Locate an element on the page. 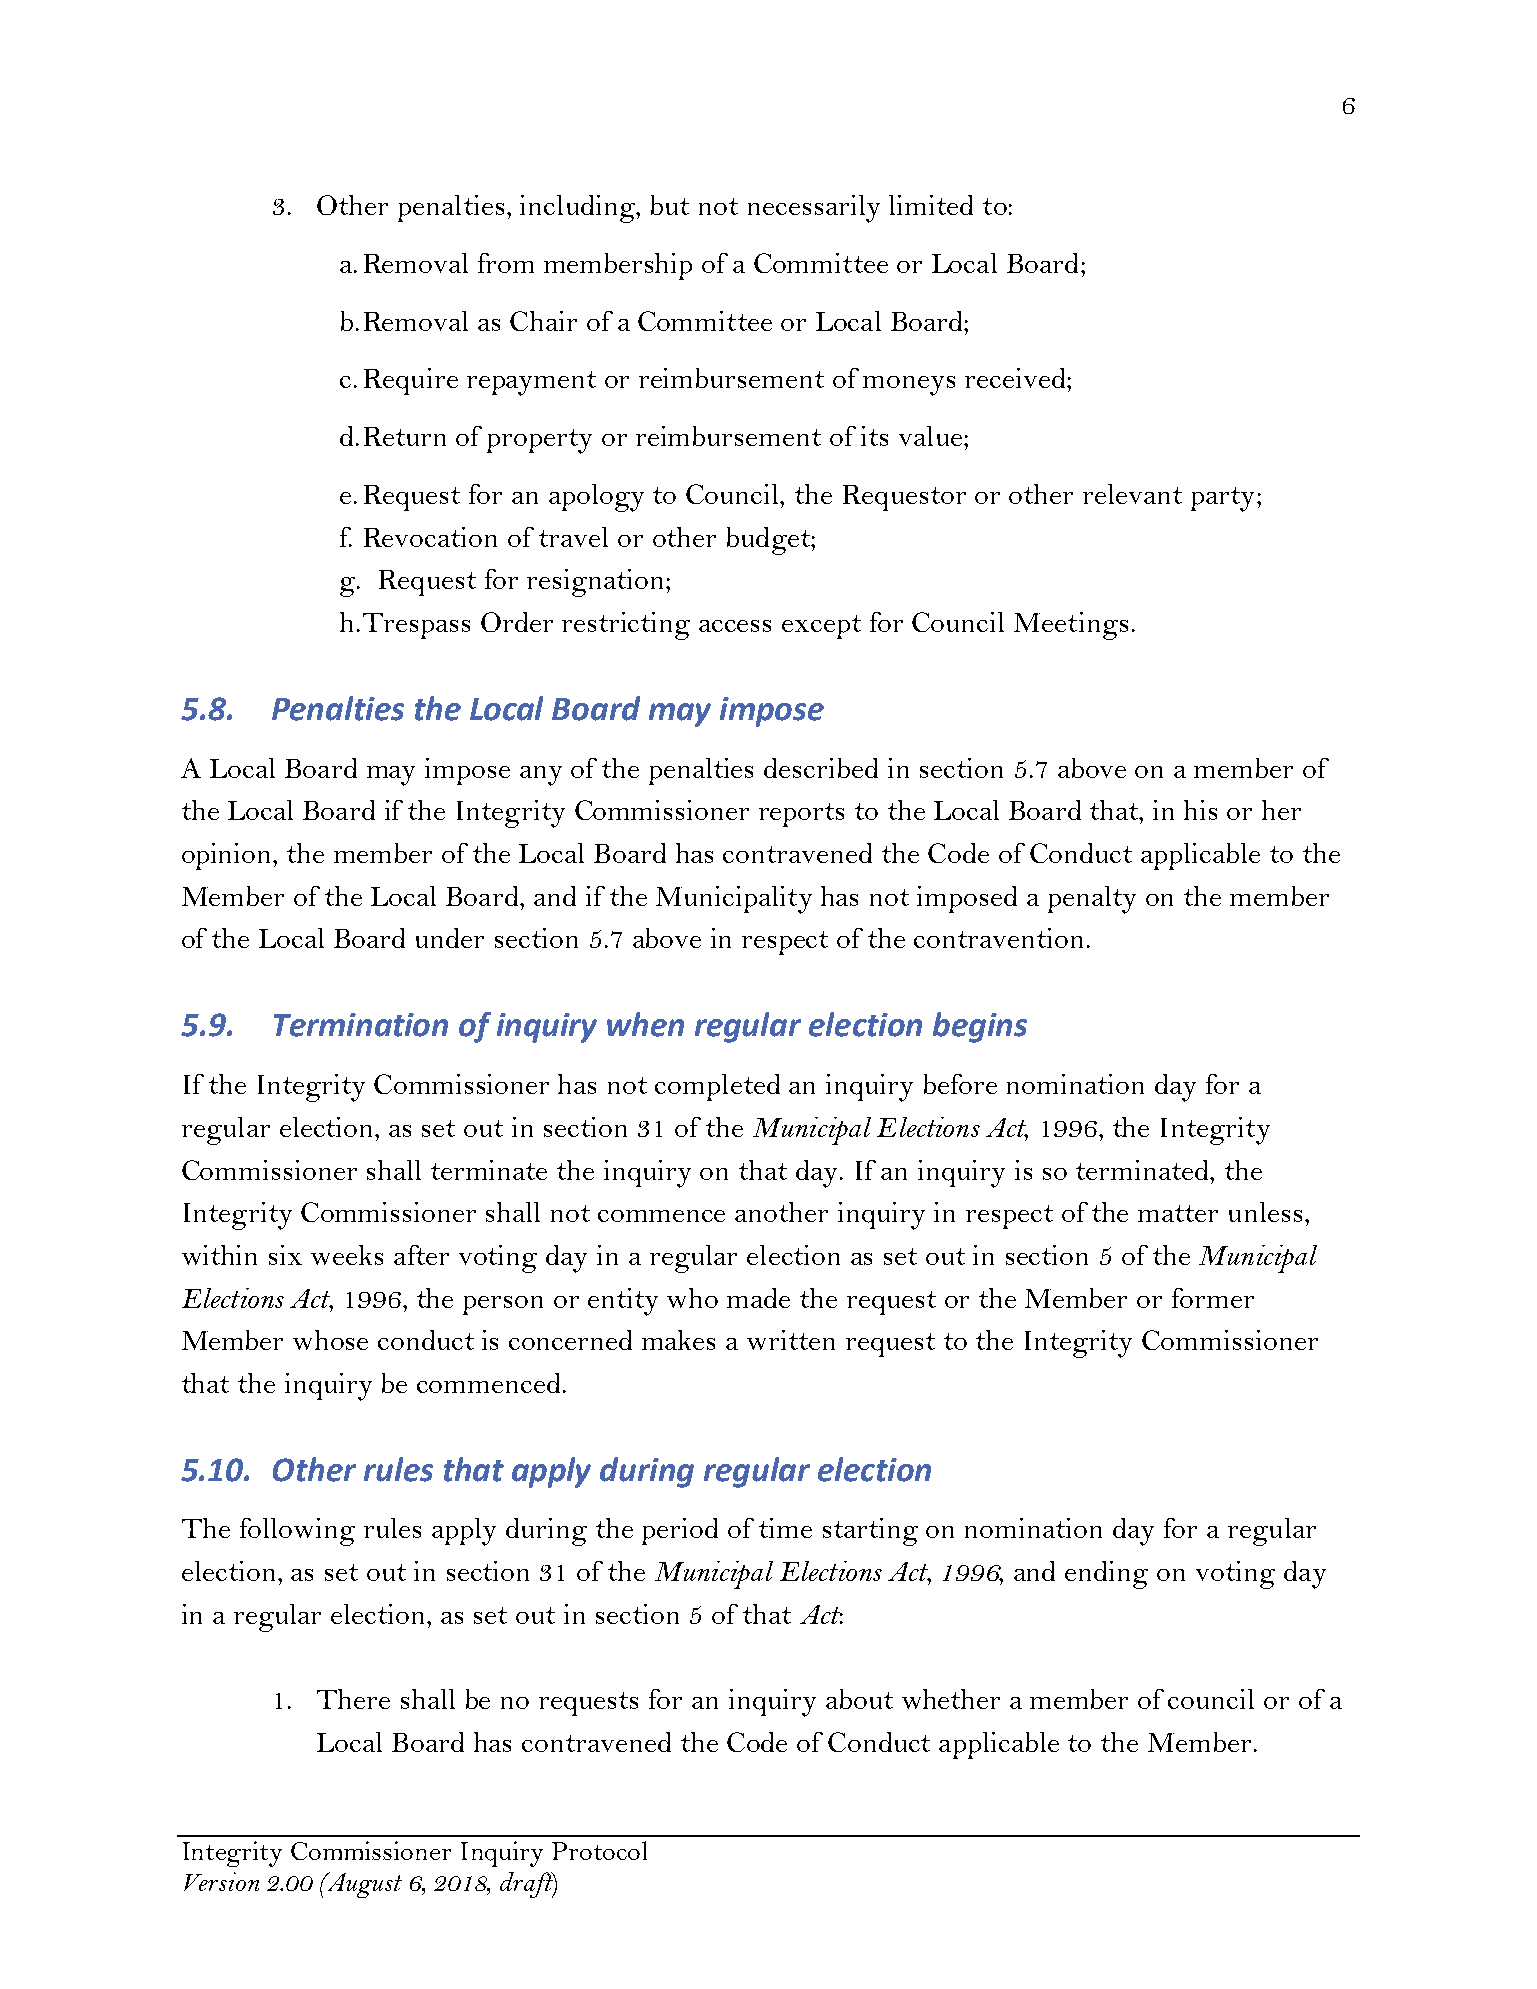 The height and width of the document is (1989, 1537). necessarily is located at coordinates (814, 209).
